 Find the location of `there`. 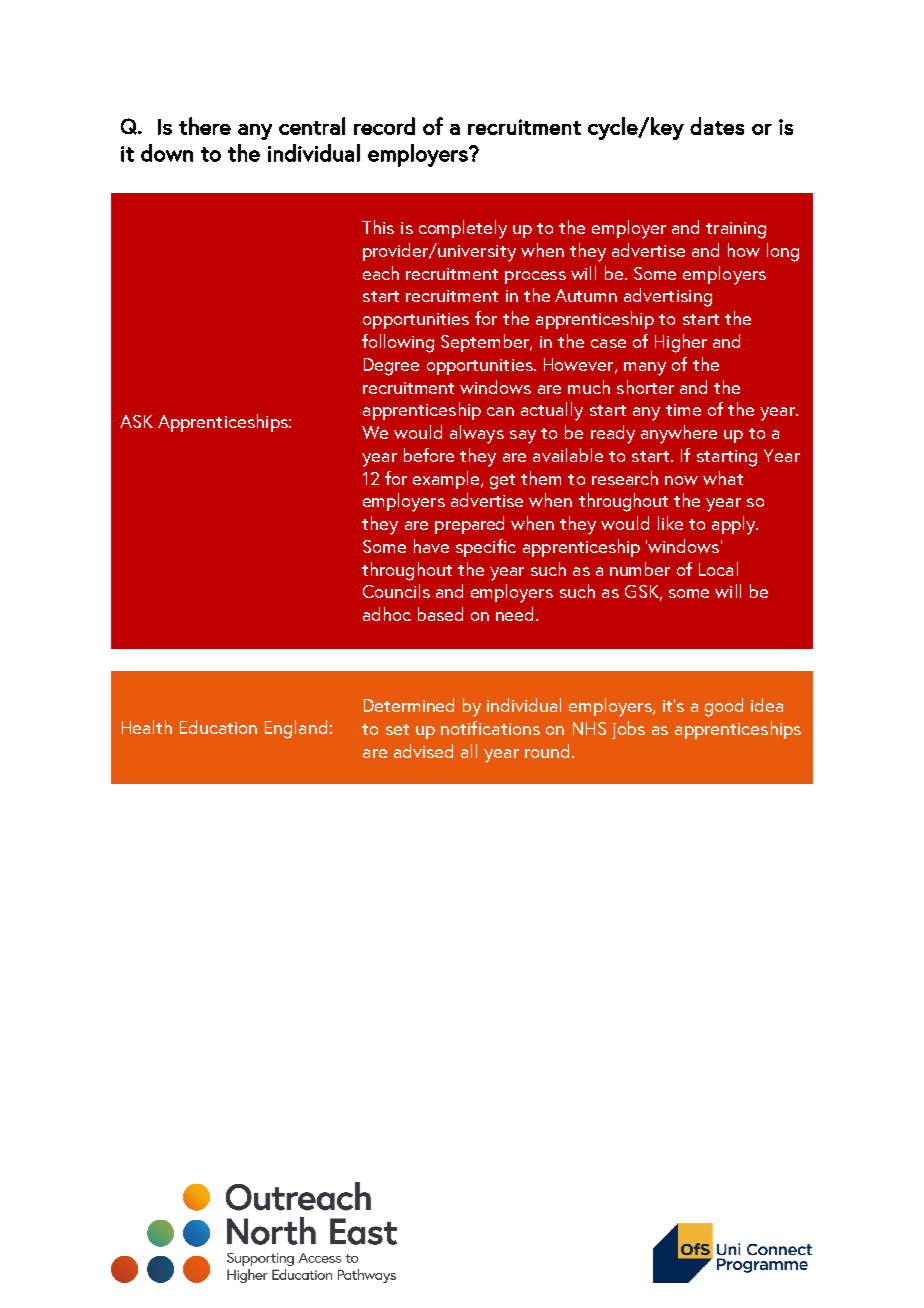

there is located at coordinates (205, 126).
